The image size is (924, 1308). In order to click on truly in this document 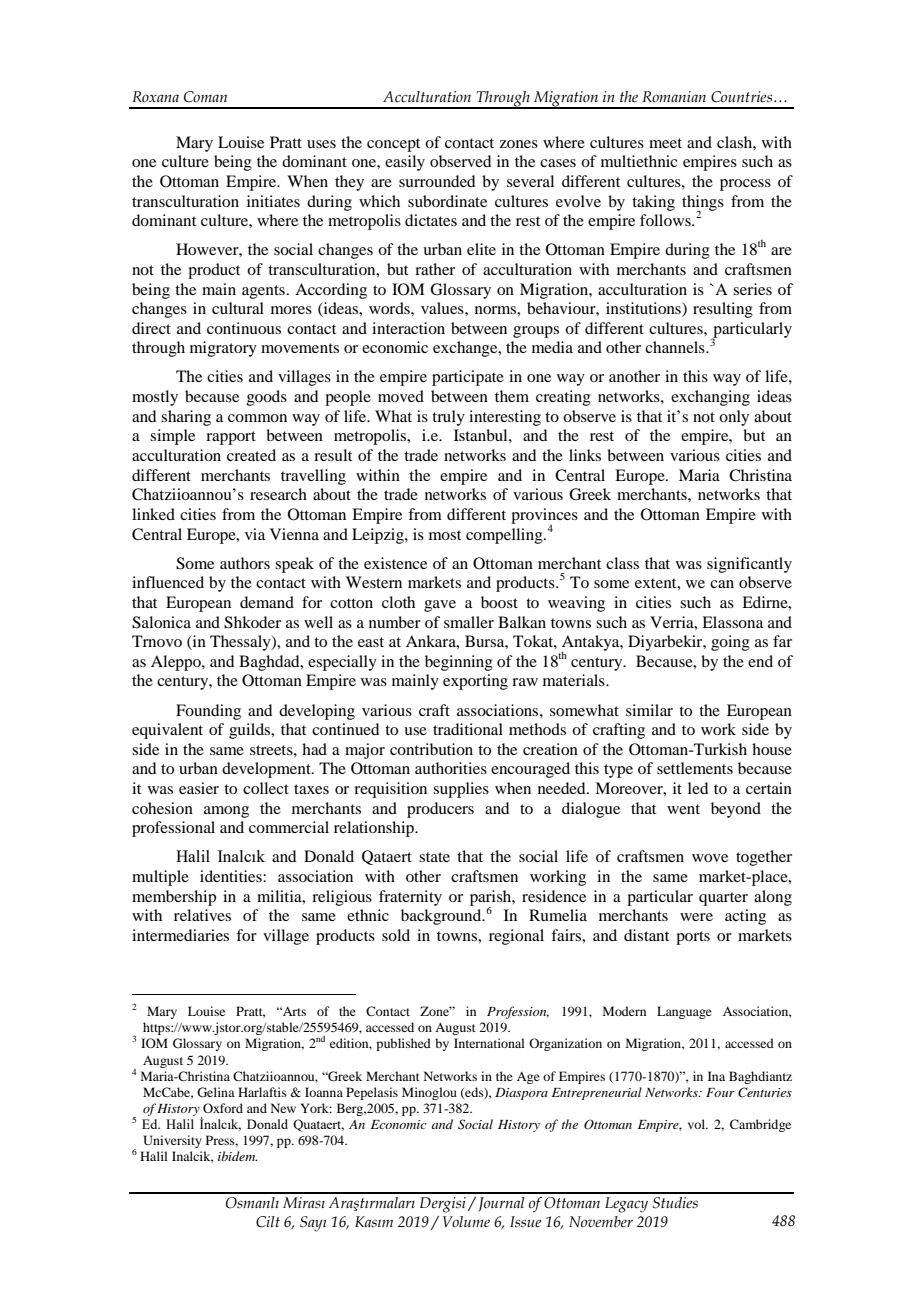, I will do `click(448, 418)`.
